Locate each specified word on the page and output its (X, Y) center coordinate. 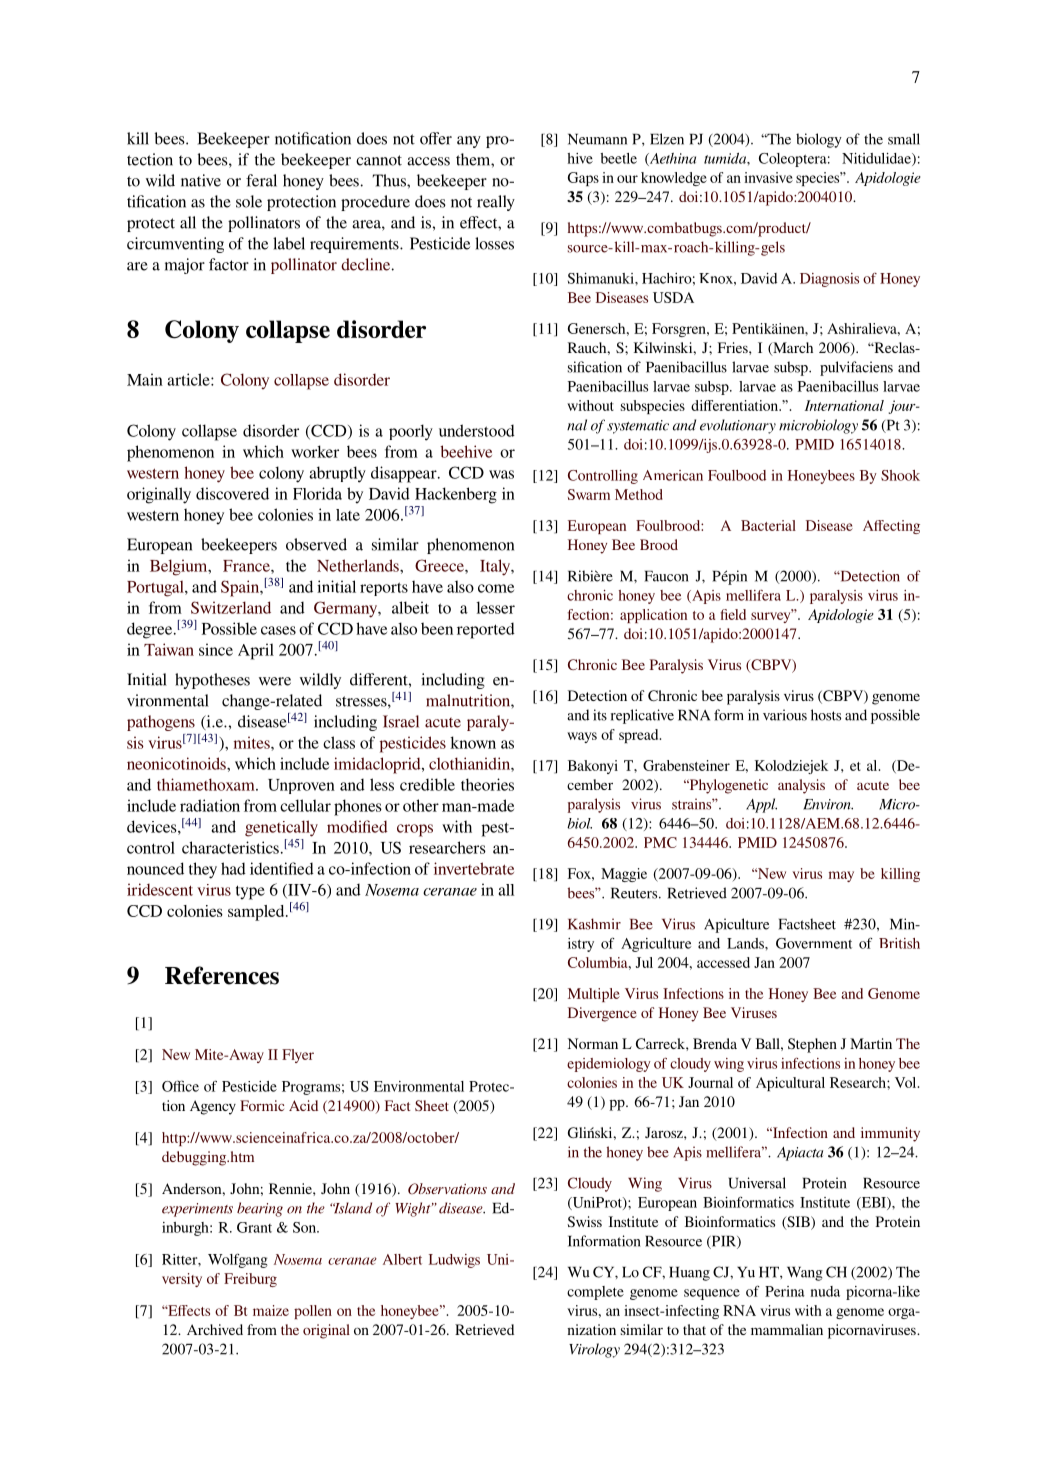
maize (271, 1310)
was (501, 474)
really (496, 203)
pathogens (161, 723)
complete (595, 1293)
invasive (768, 177)
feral (261, 180)
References (222, 975)
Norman (593, 1043)
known (473, 742)
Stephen (812, 1045)
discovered (232, 493)
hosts (826, 715)
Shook (900, 475)
